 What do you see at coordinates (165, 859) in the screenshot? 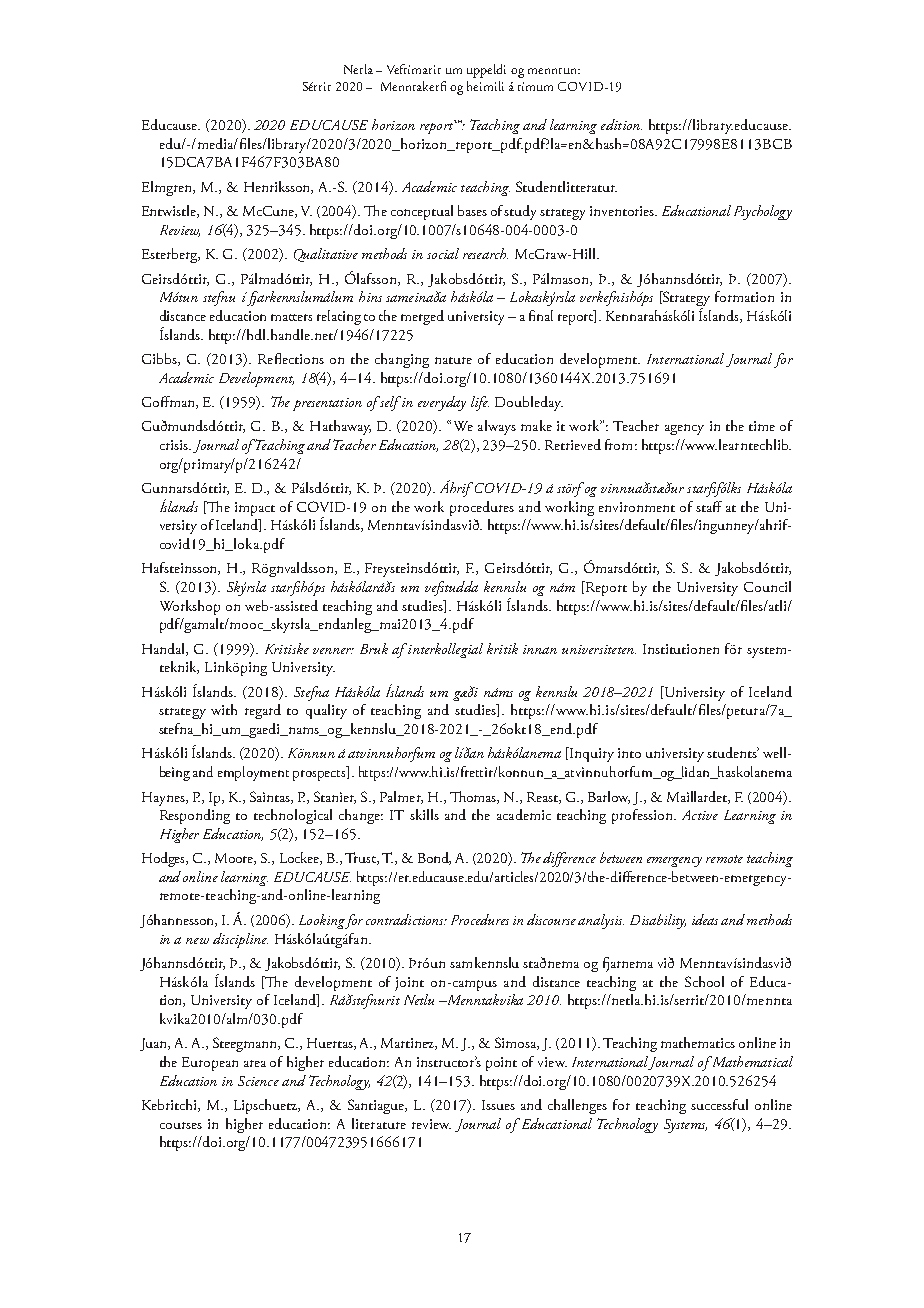
I see `Hodges` at bounding box center [165, 859].
